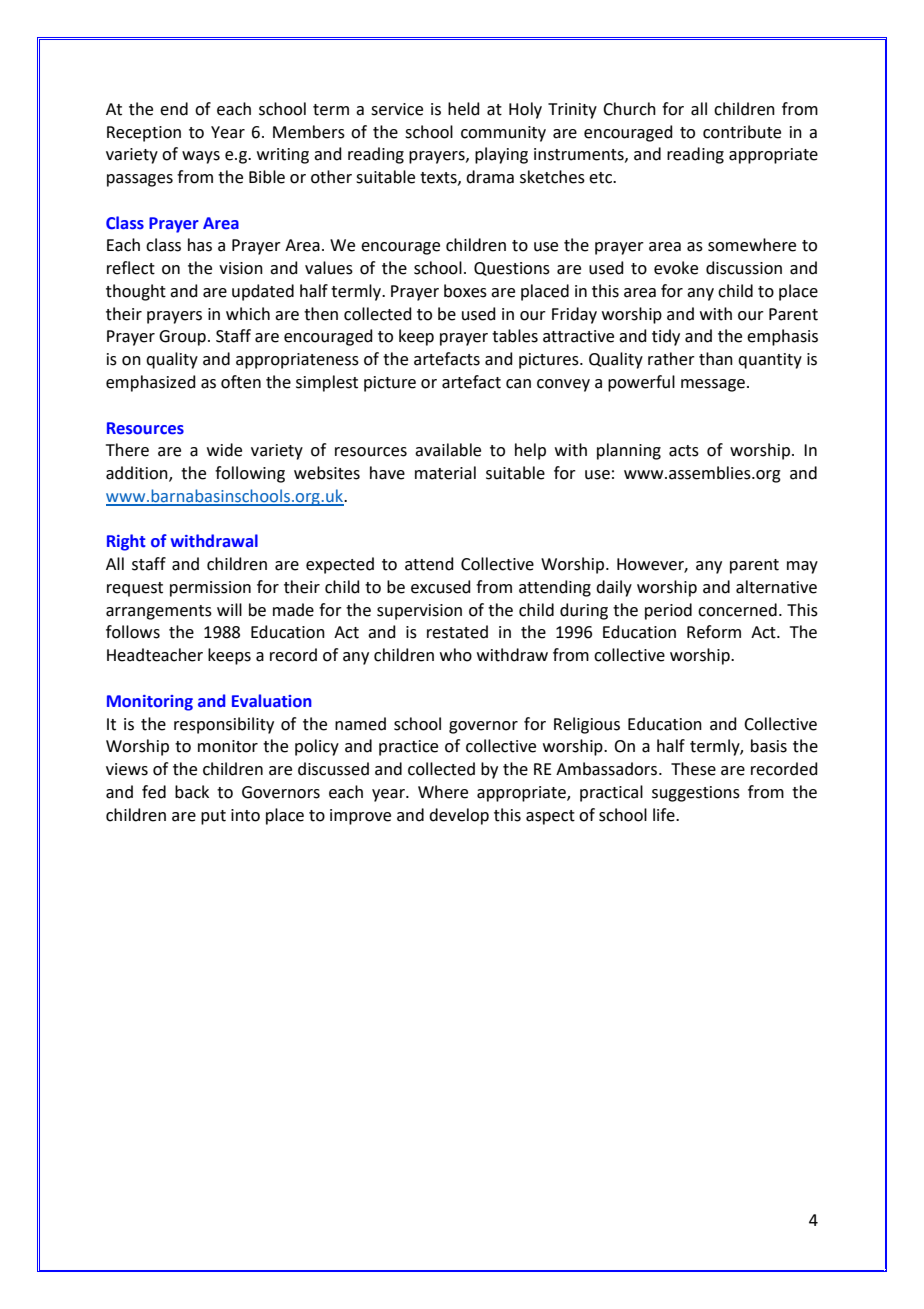 The width and height of the screenshot is (924, 1309). Describe the element at coordinates (716, 359) in the screenshot. I see `than` at that location.
